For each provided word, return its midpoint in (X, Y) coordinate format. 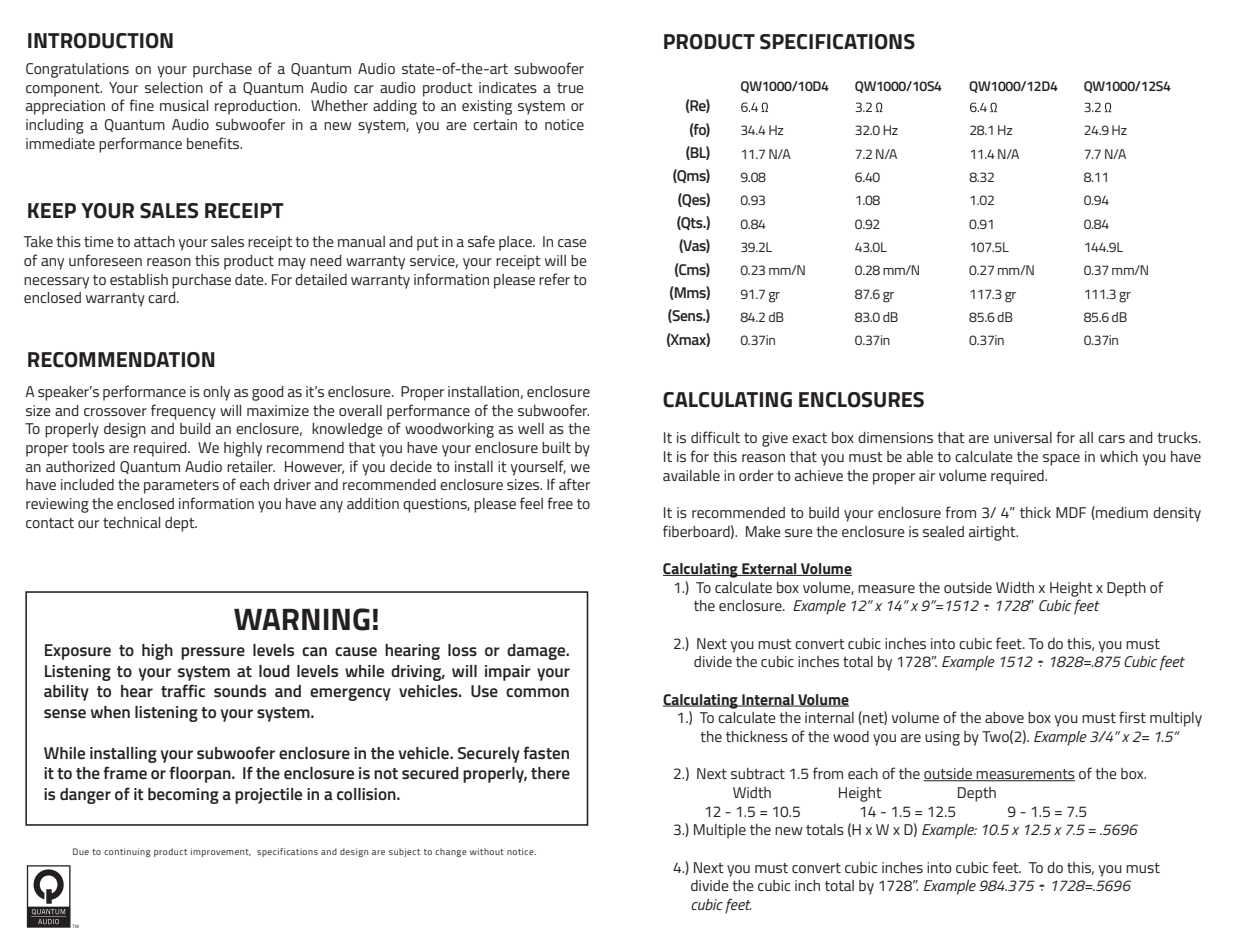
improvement (221, 852)
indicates (508, 87)
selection (174, 87)
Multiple (720, 831)
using (942, 738)
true (570, 88)
